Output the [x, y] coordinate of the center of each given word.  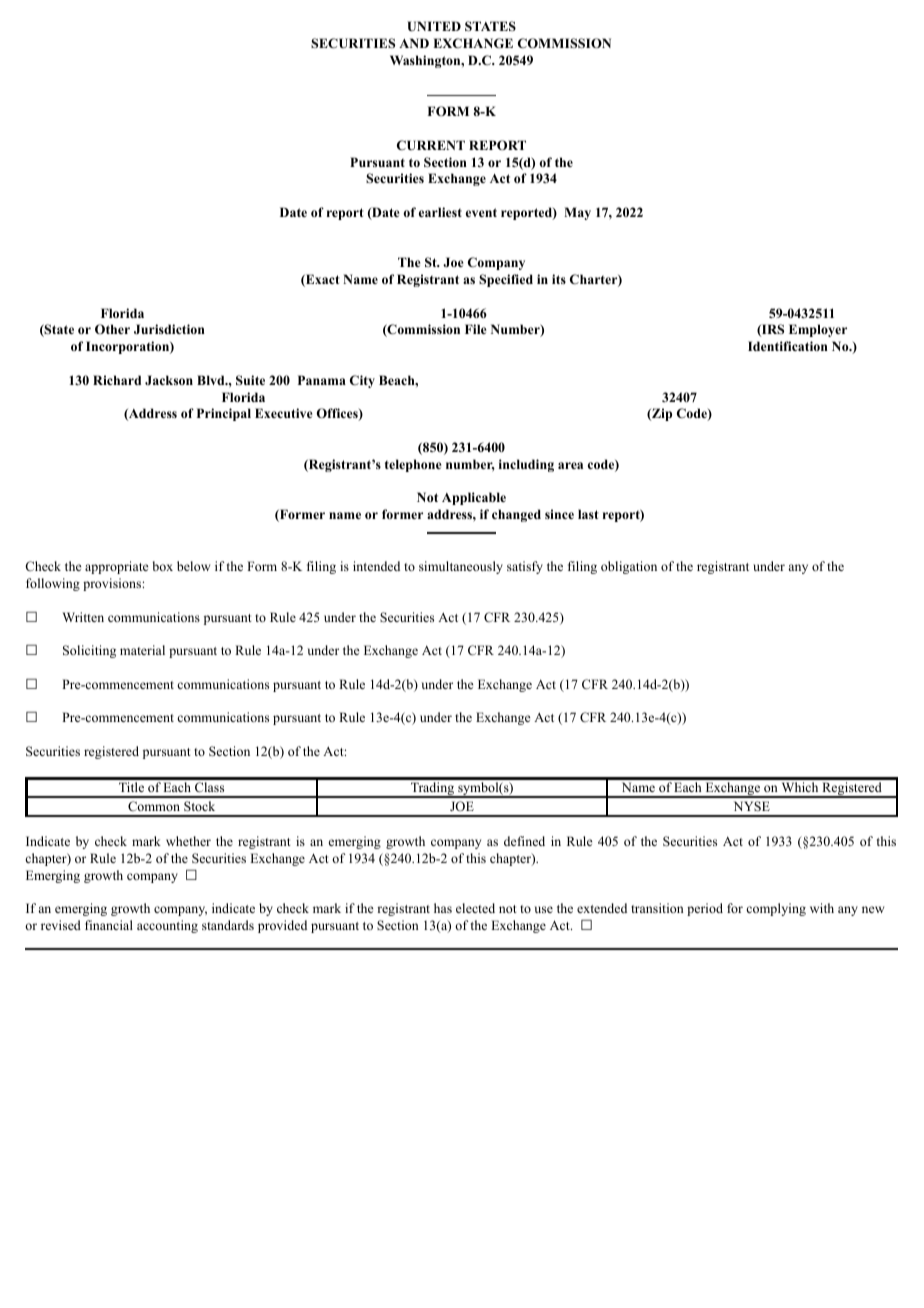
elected [475, 908]
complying [776, 909]
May [577, 213]
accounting [167, 926]
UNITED [434, 26]
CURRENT [431, 145]
